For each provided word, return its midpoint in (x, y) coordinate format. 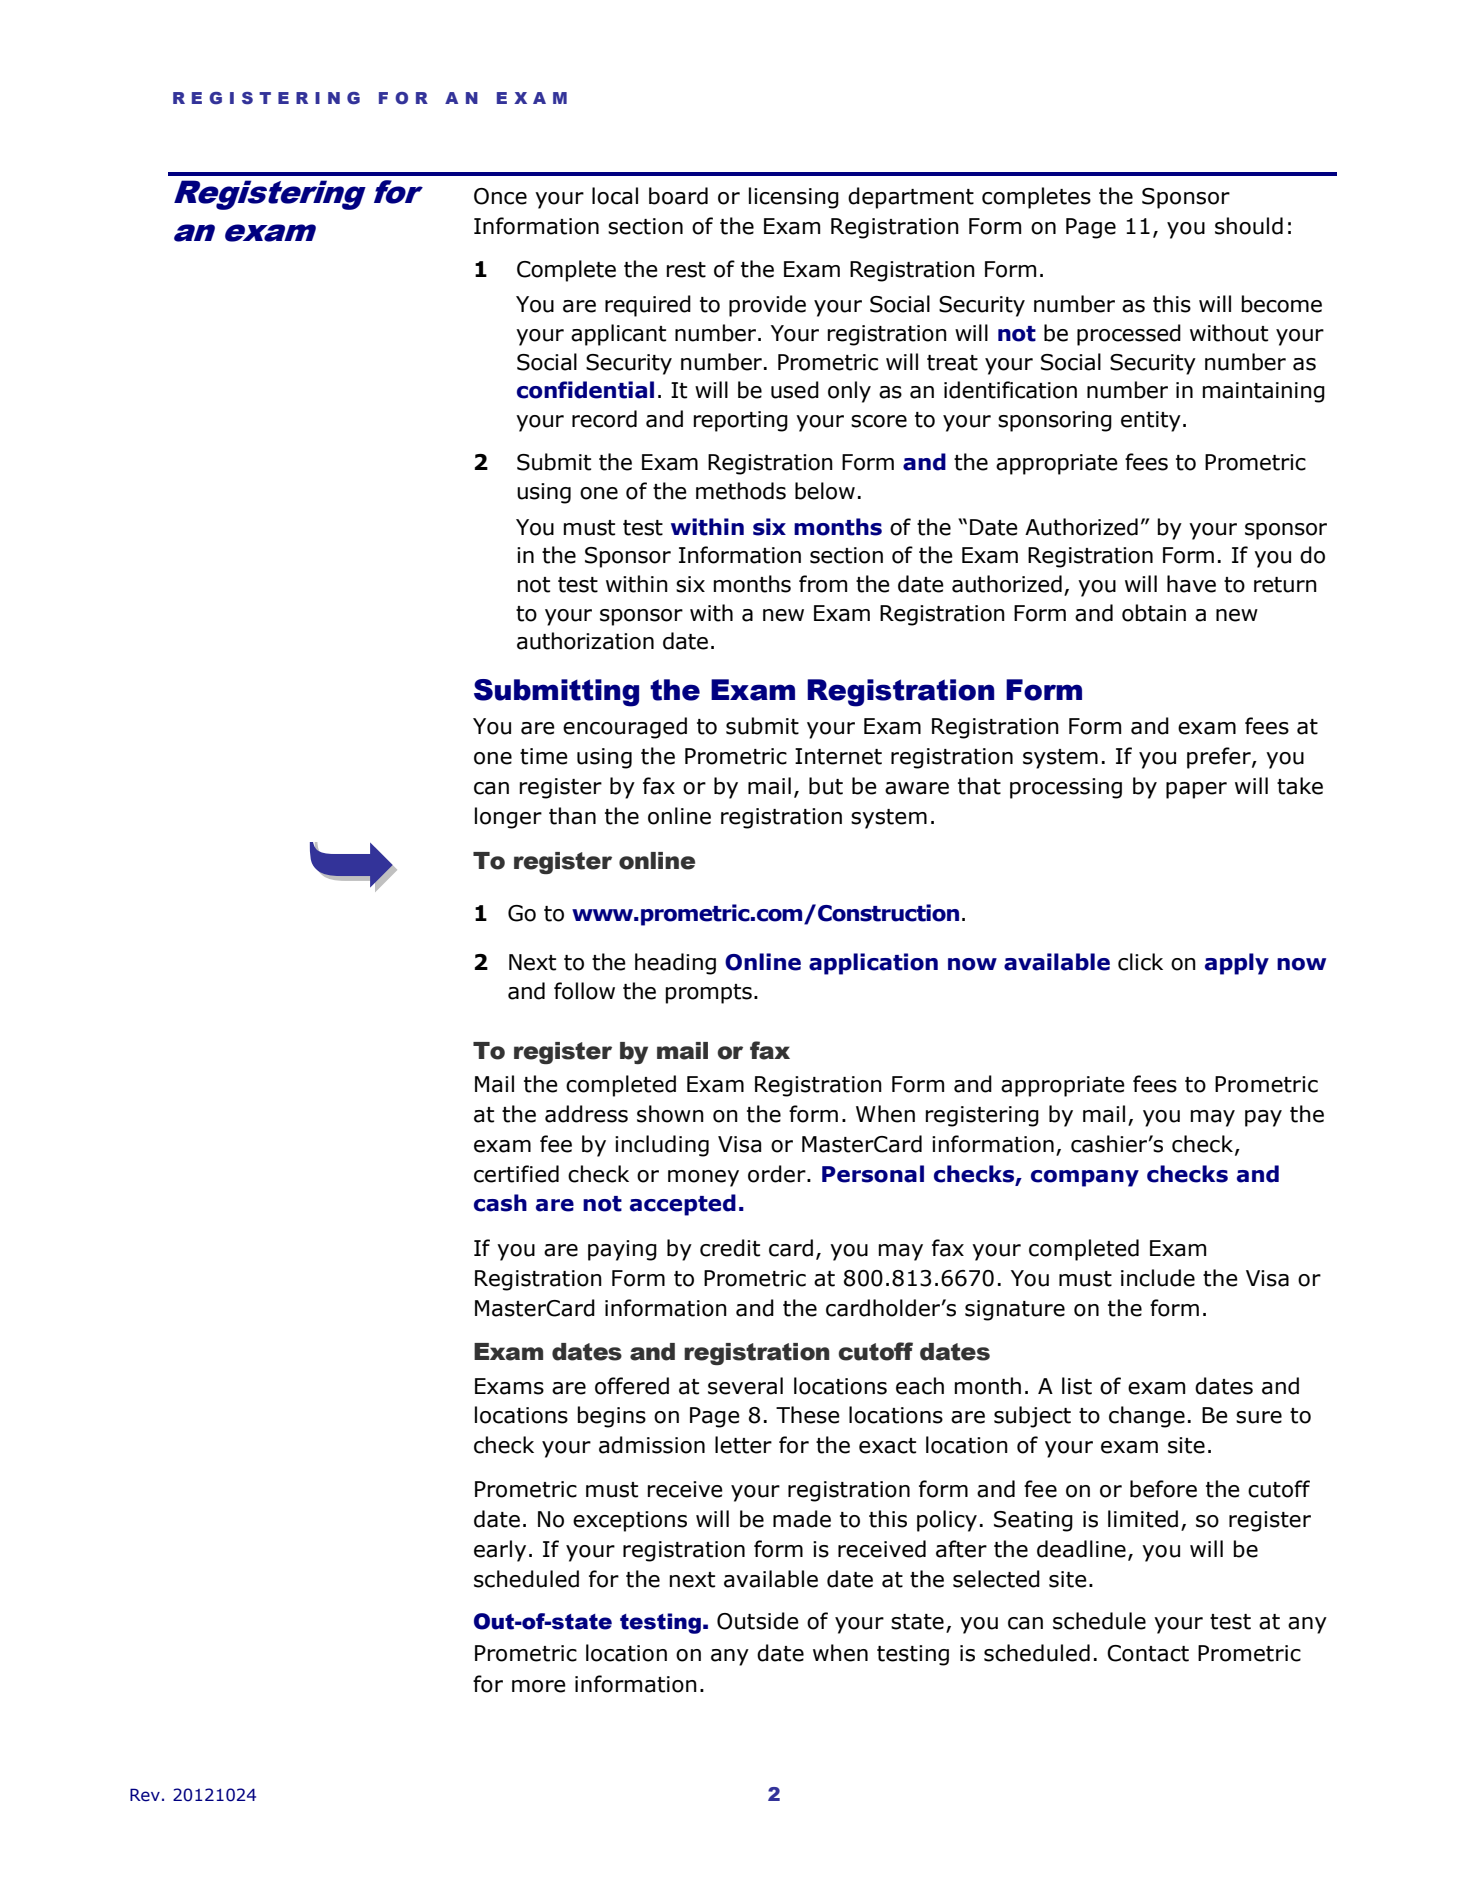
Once (500, 196)
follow (584, 991)
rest (686, 270)
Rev (145, 1795)
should (1249, 226)
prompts (709, 994)
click (1140, 962)
